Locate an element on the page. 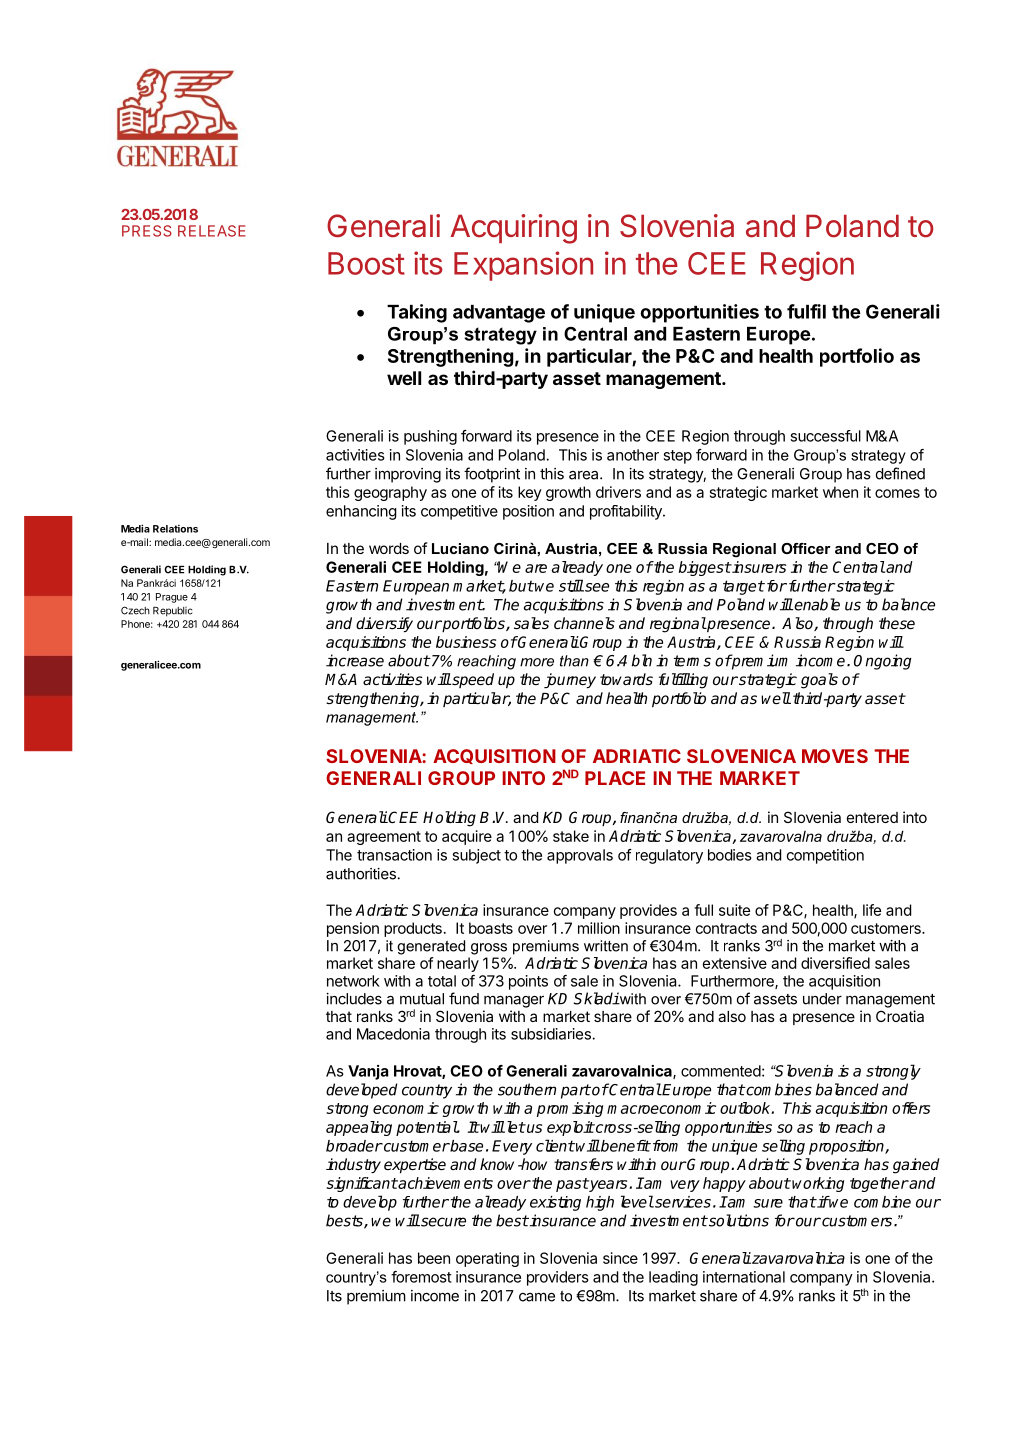  enable is located at coordinates (816, 604).
